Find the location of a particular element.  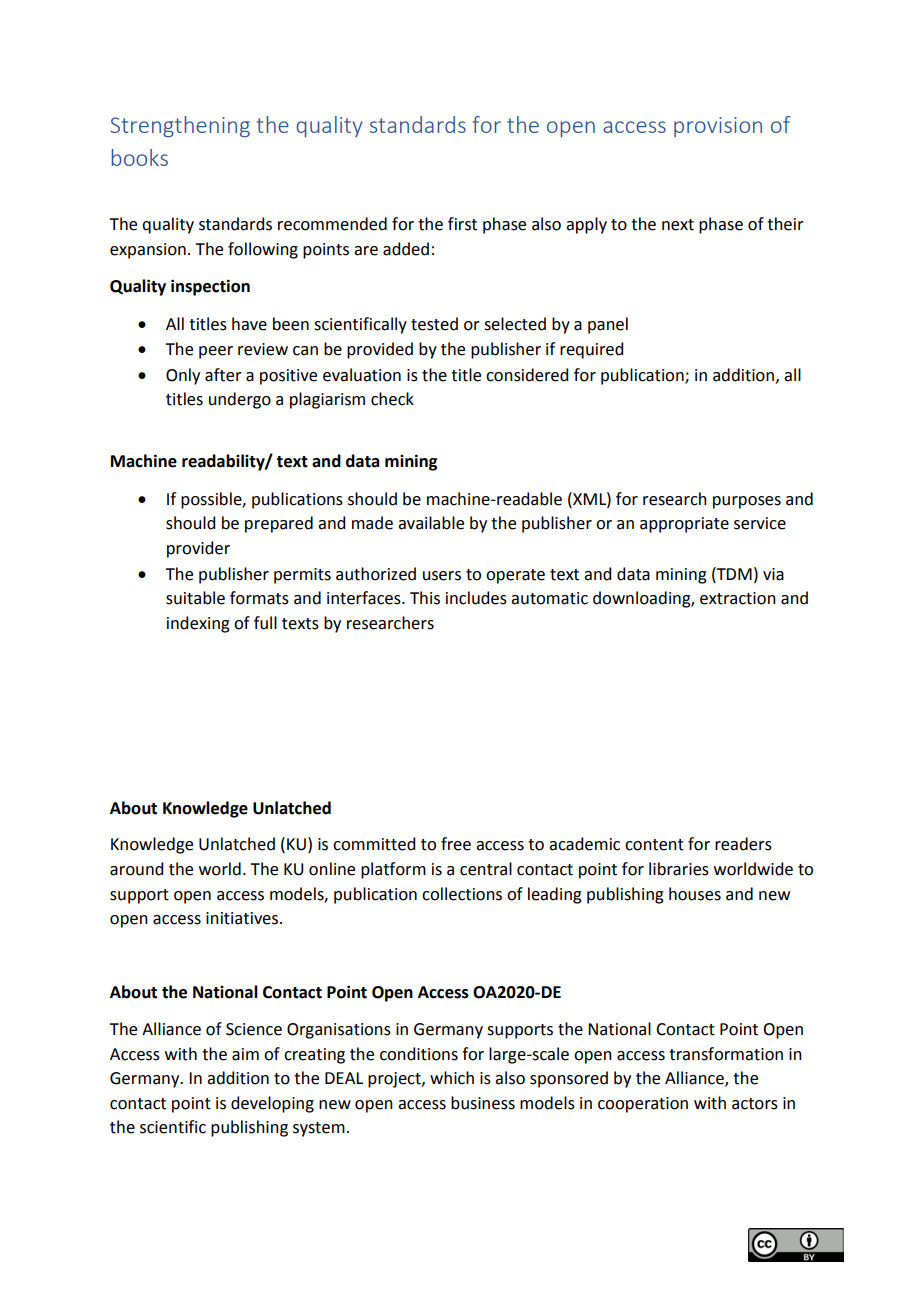

developing is located at coordinates (272, 1104).
